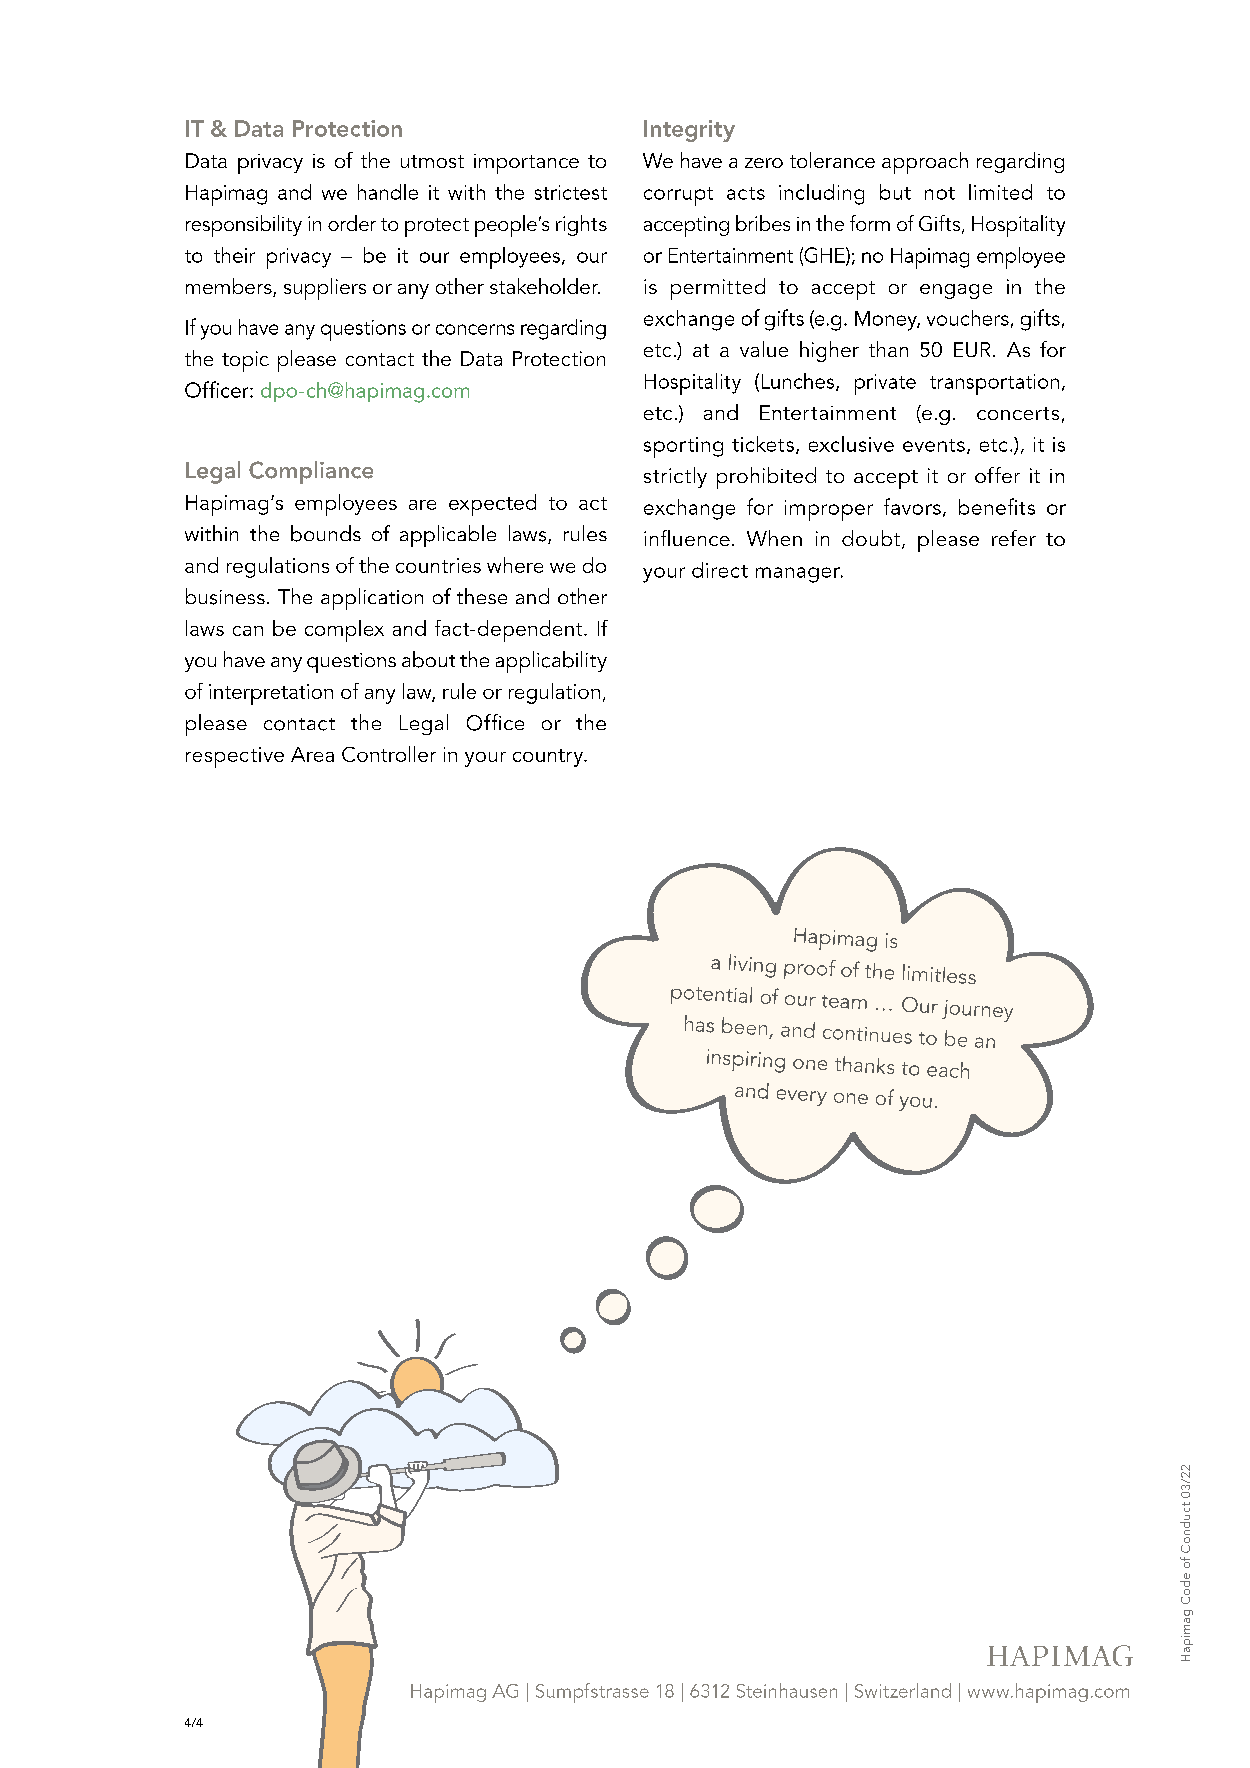 Image resolution: width=1250 pixels, height=1768 pixels. What do you see at coordinates (389, 754) in the document?
I see `Controller` at bounding box center [389, 754].
